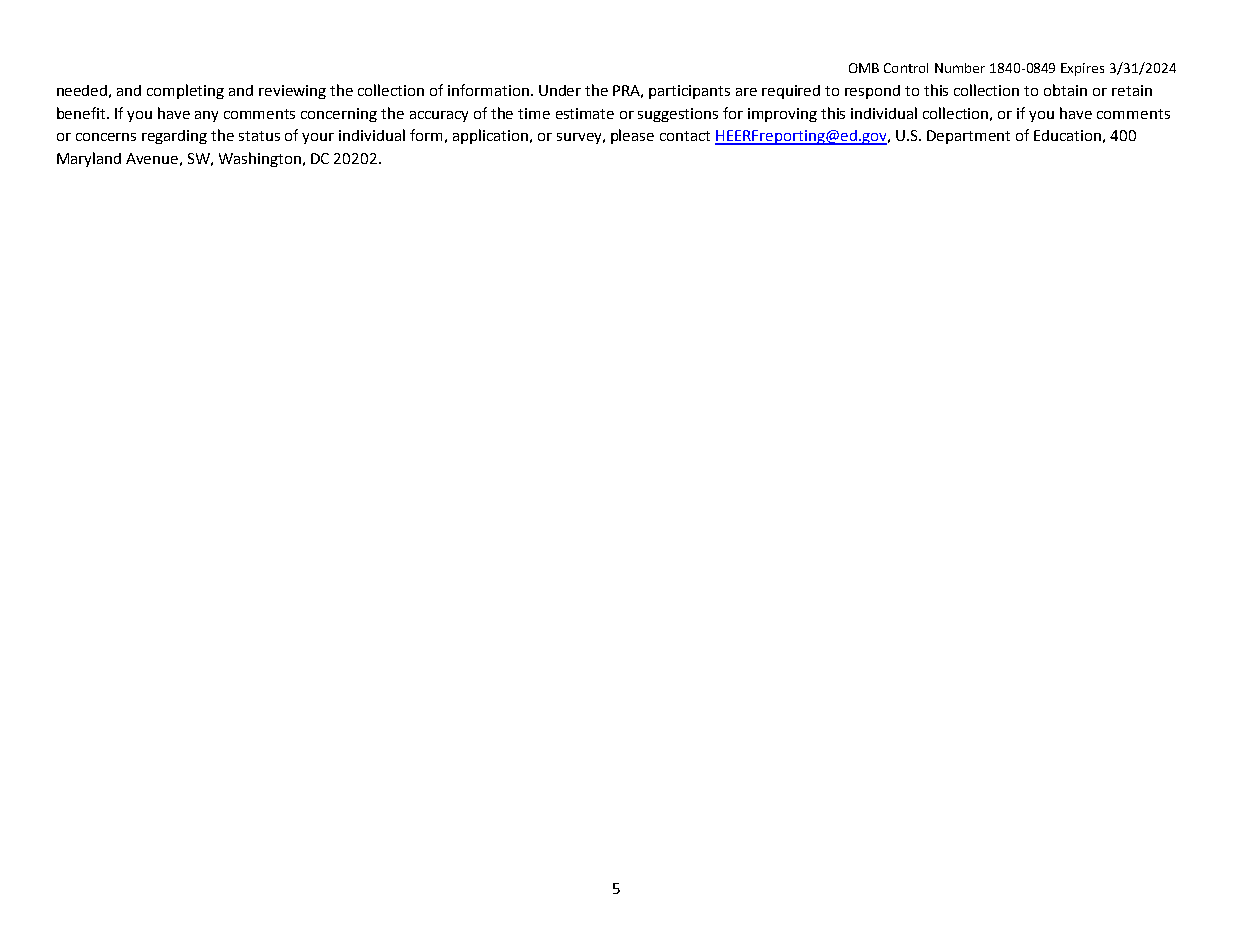 This page has width=1233, height=952. Describe the element at coordinates (185, 91) in the page. I see `completing` at that location.
